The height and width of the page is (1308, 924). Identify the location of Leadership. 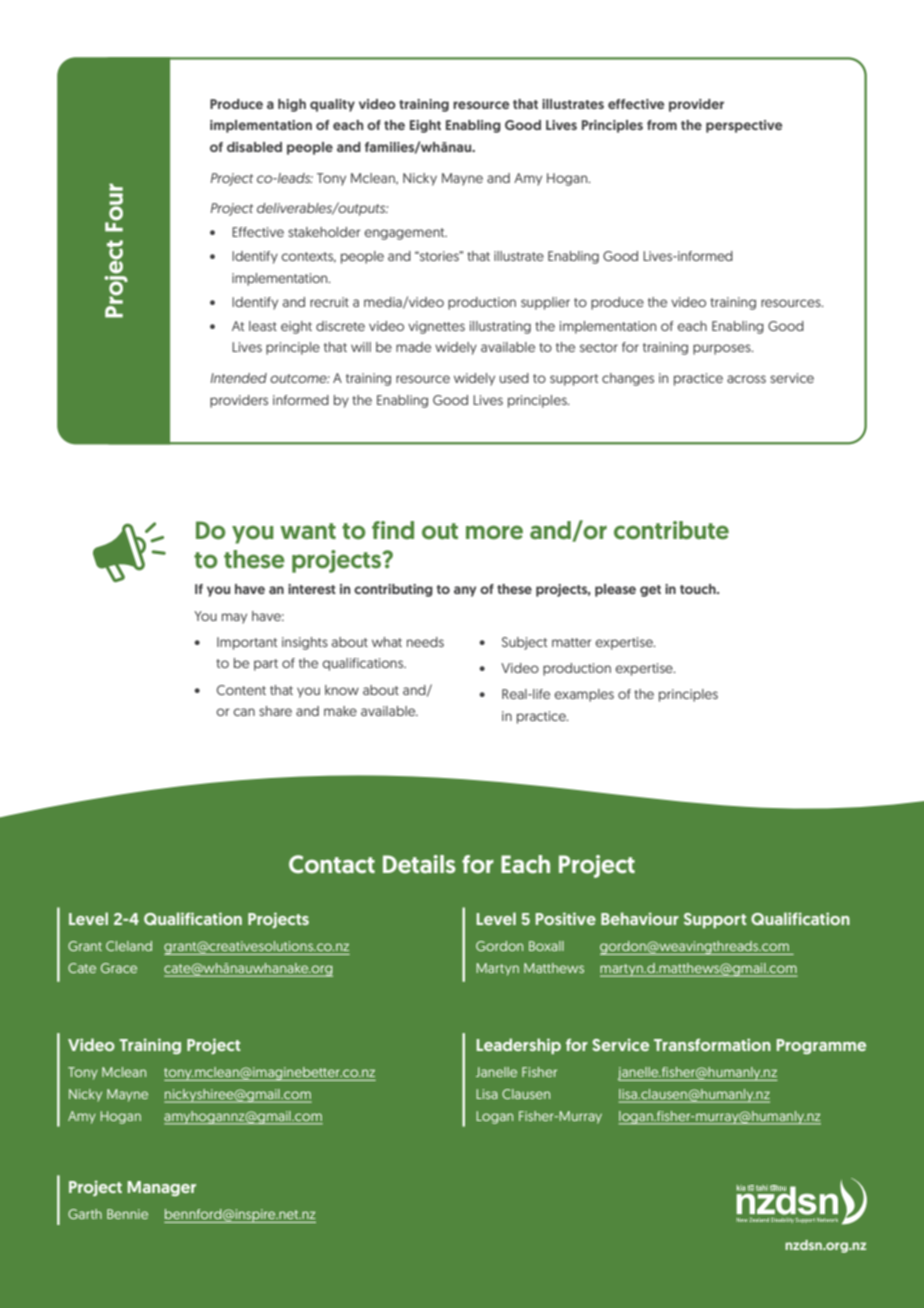
(519, 1046).
